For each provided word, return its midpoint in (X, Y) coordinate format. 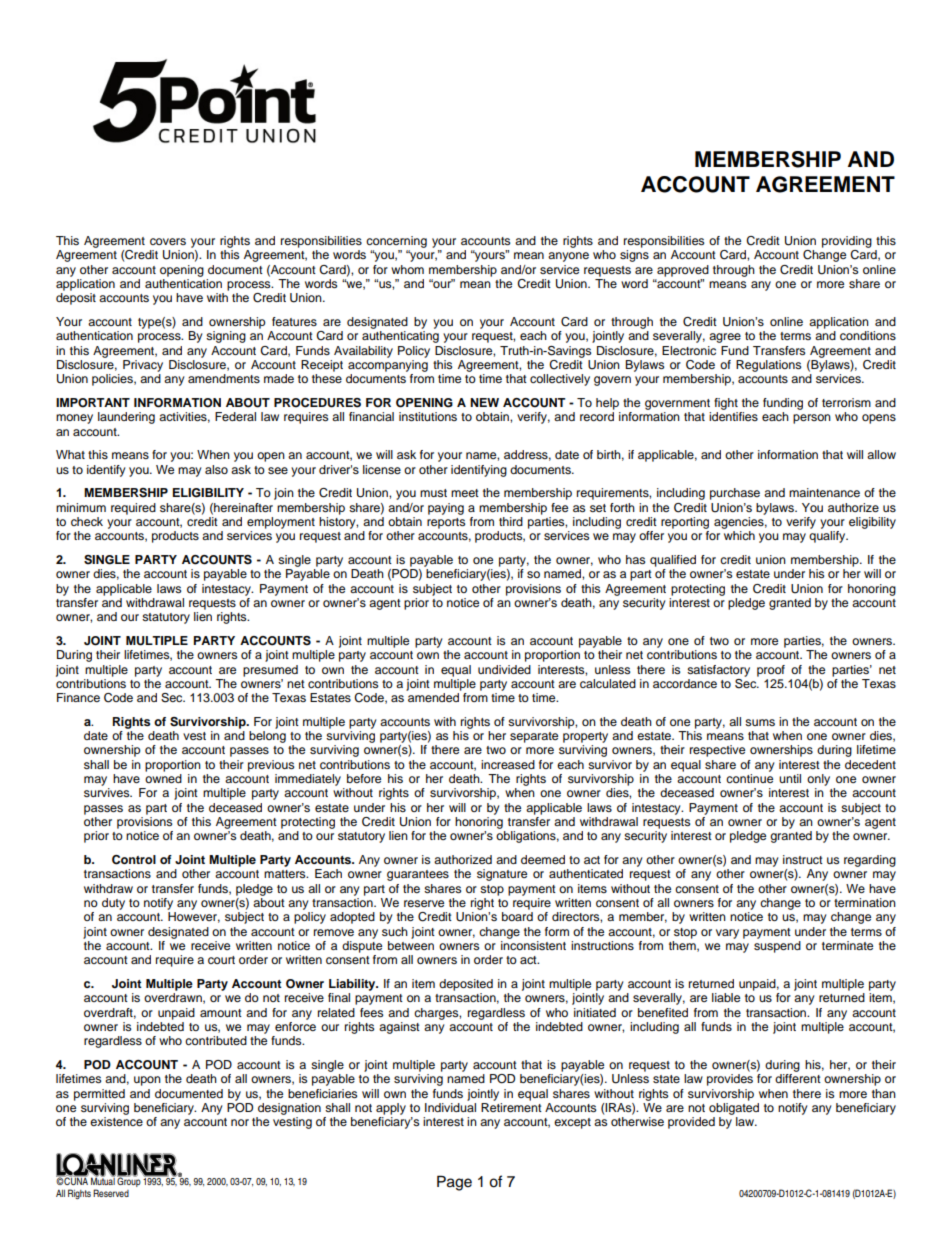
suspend (777, 947)
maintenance (824, 492)
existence (116, 1121)
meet (465, 493)
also (216, 469)
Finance (78, 697)
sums (760, 722)
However (194, 917)
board (517, 916)
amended (433, 697)
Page (454, 1183)
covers (168, 241)
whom (407, 269)
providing (847, 242)
